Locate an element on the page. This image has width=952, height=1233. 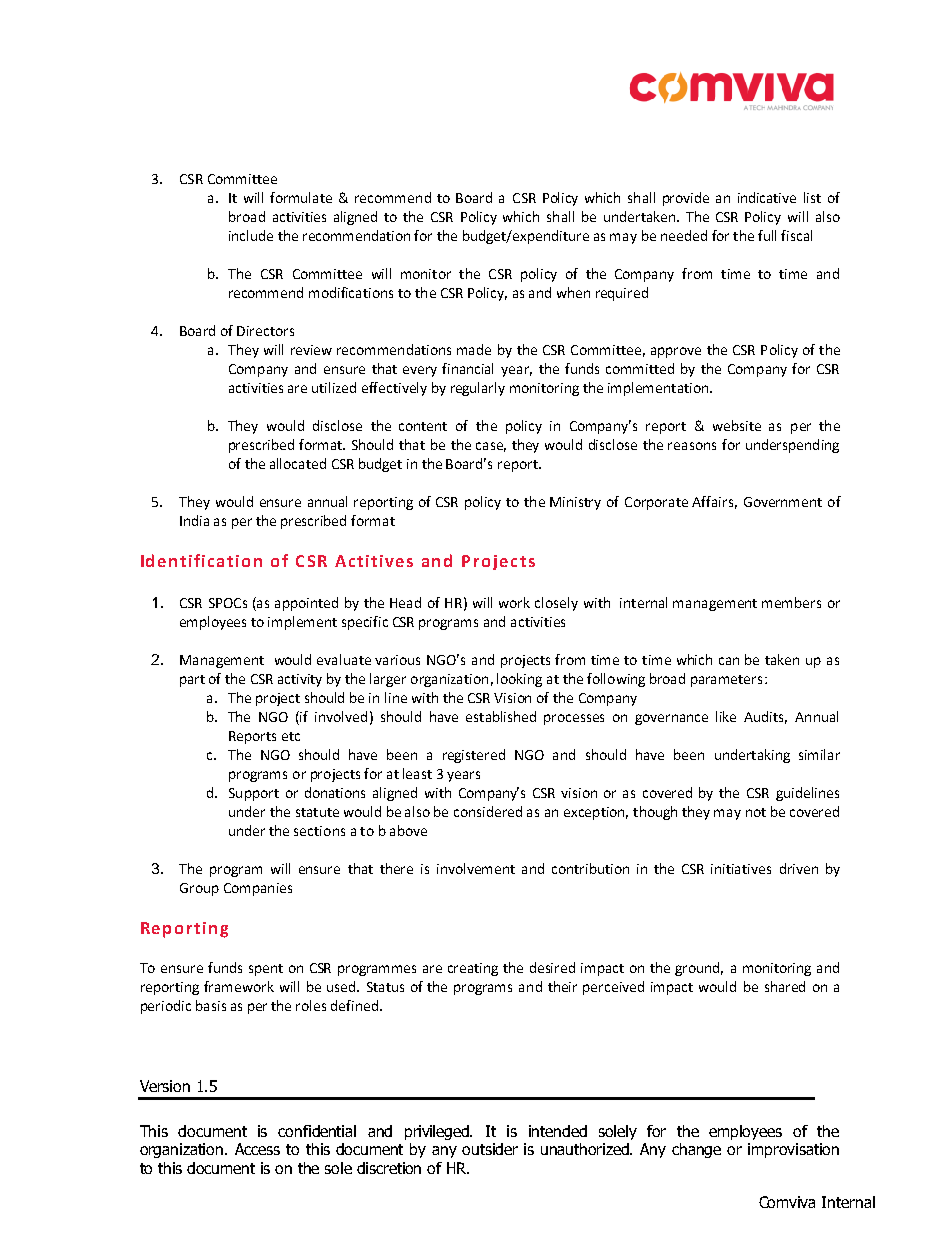
part is located at coordinates (192, 681).
